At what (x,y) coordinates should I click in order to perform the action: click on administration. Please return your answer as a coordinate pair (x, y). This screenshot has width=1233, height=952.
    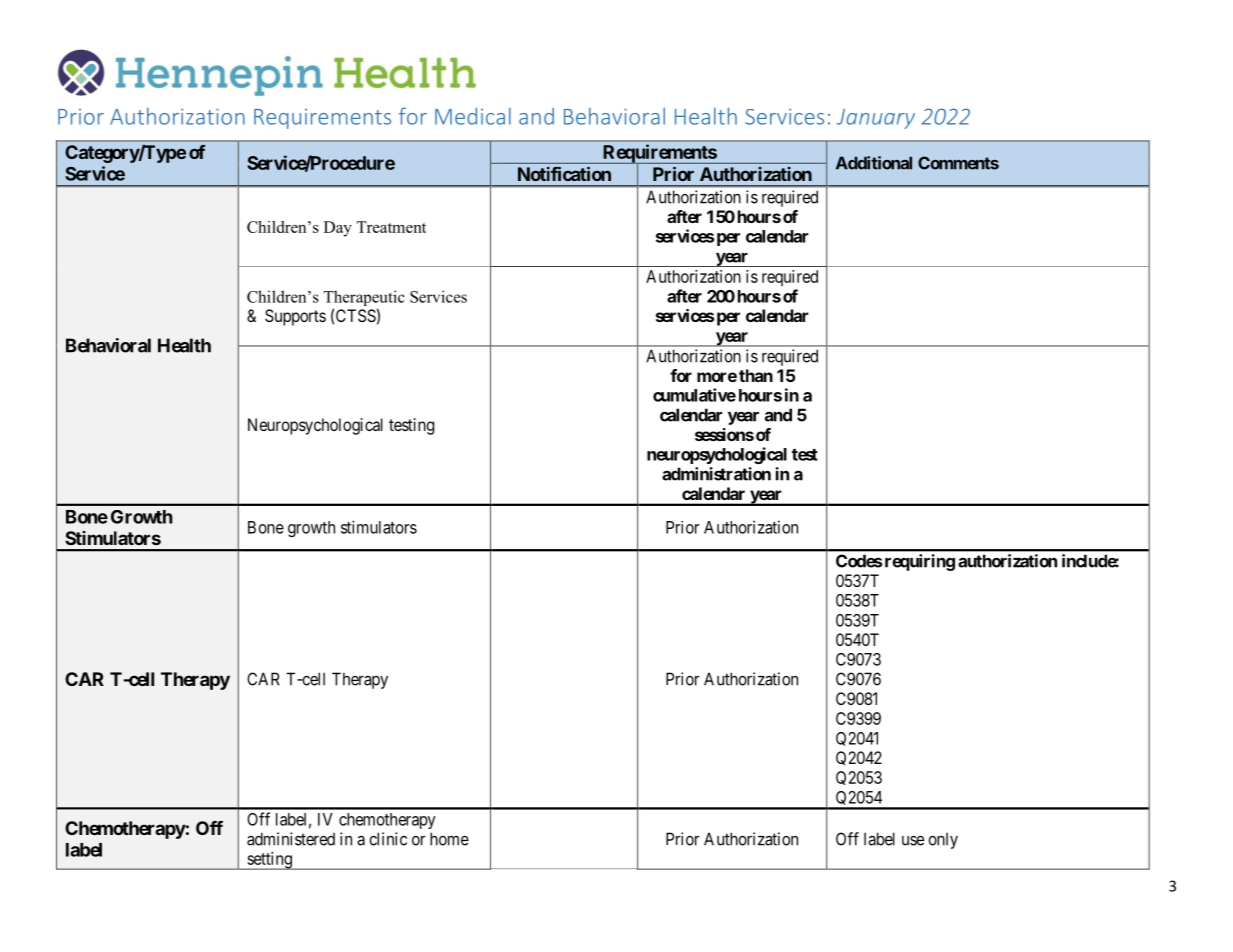
    Looking at the image, I should click on (716, 474).
